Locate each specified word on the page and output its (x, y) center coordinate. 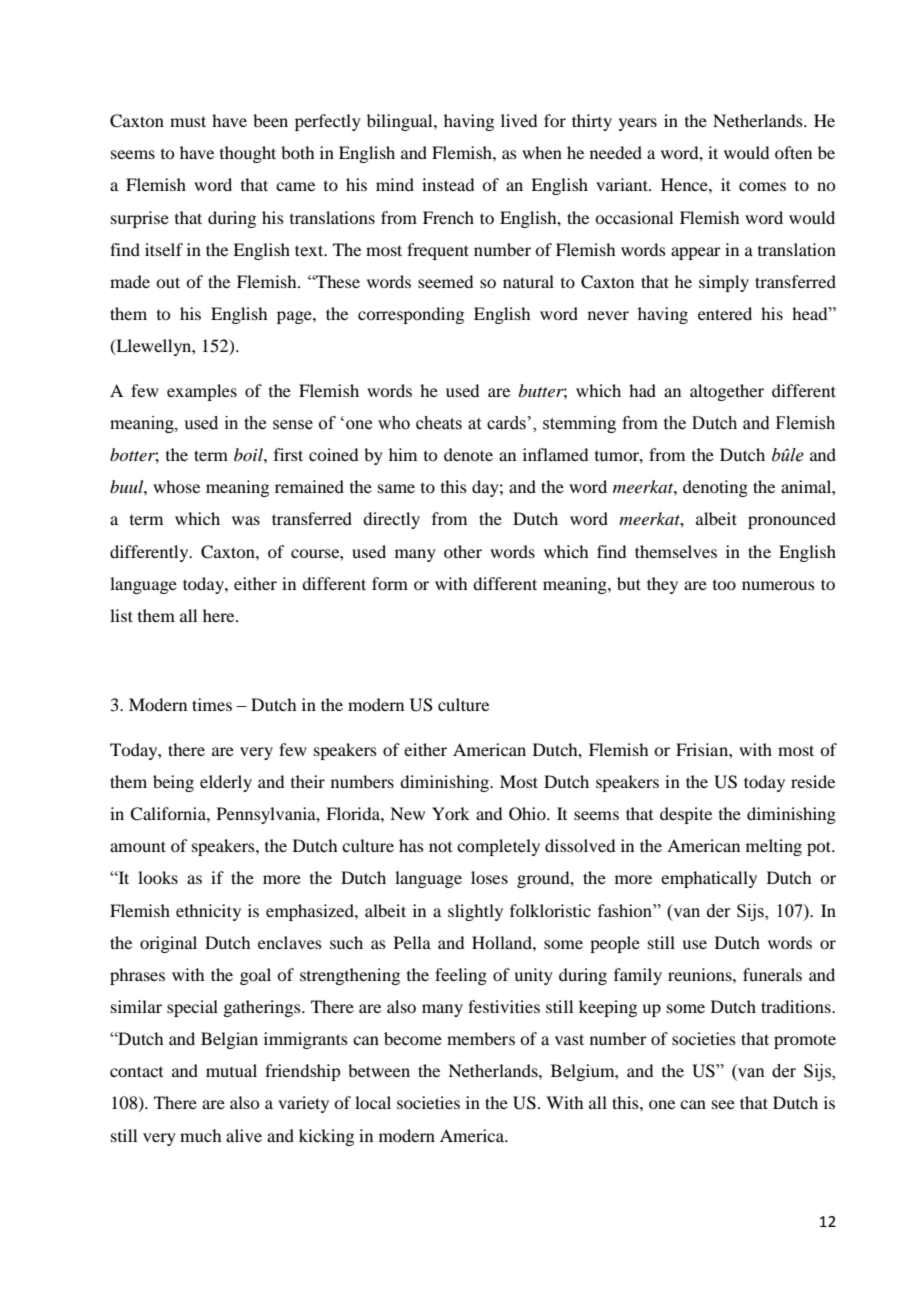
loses (489, 877)
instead (448, 184)
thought (248, 154)
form (390, 583)
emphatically (709, 879)
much (200, 1135)
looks (158, 877)
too (724, 585)
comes (762, 186)
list (121, 615)
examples (202, 392)
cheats (439, 423)
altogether (727, 392)
